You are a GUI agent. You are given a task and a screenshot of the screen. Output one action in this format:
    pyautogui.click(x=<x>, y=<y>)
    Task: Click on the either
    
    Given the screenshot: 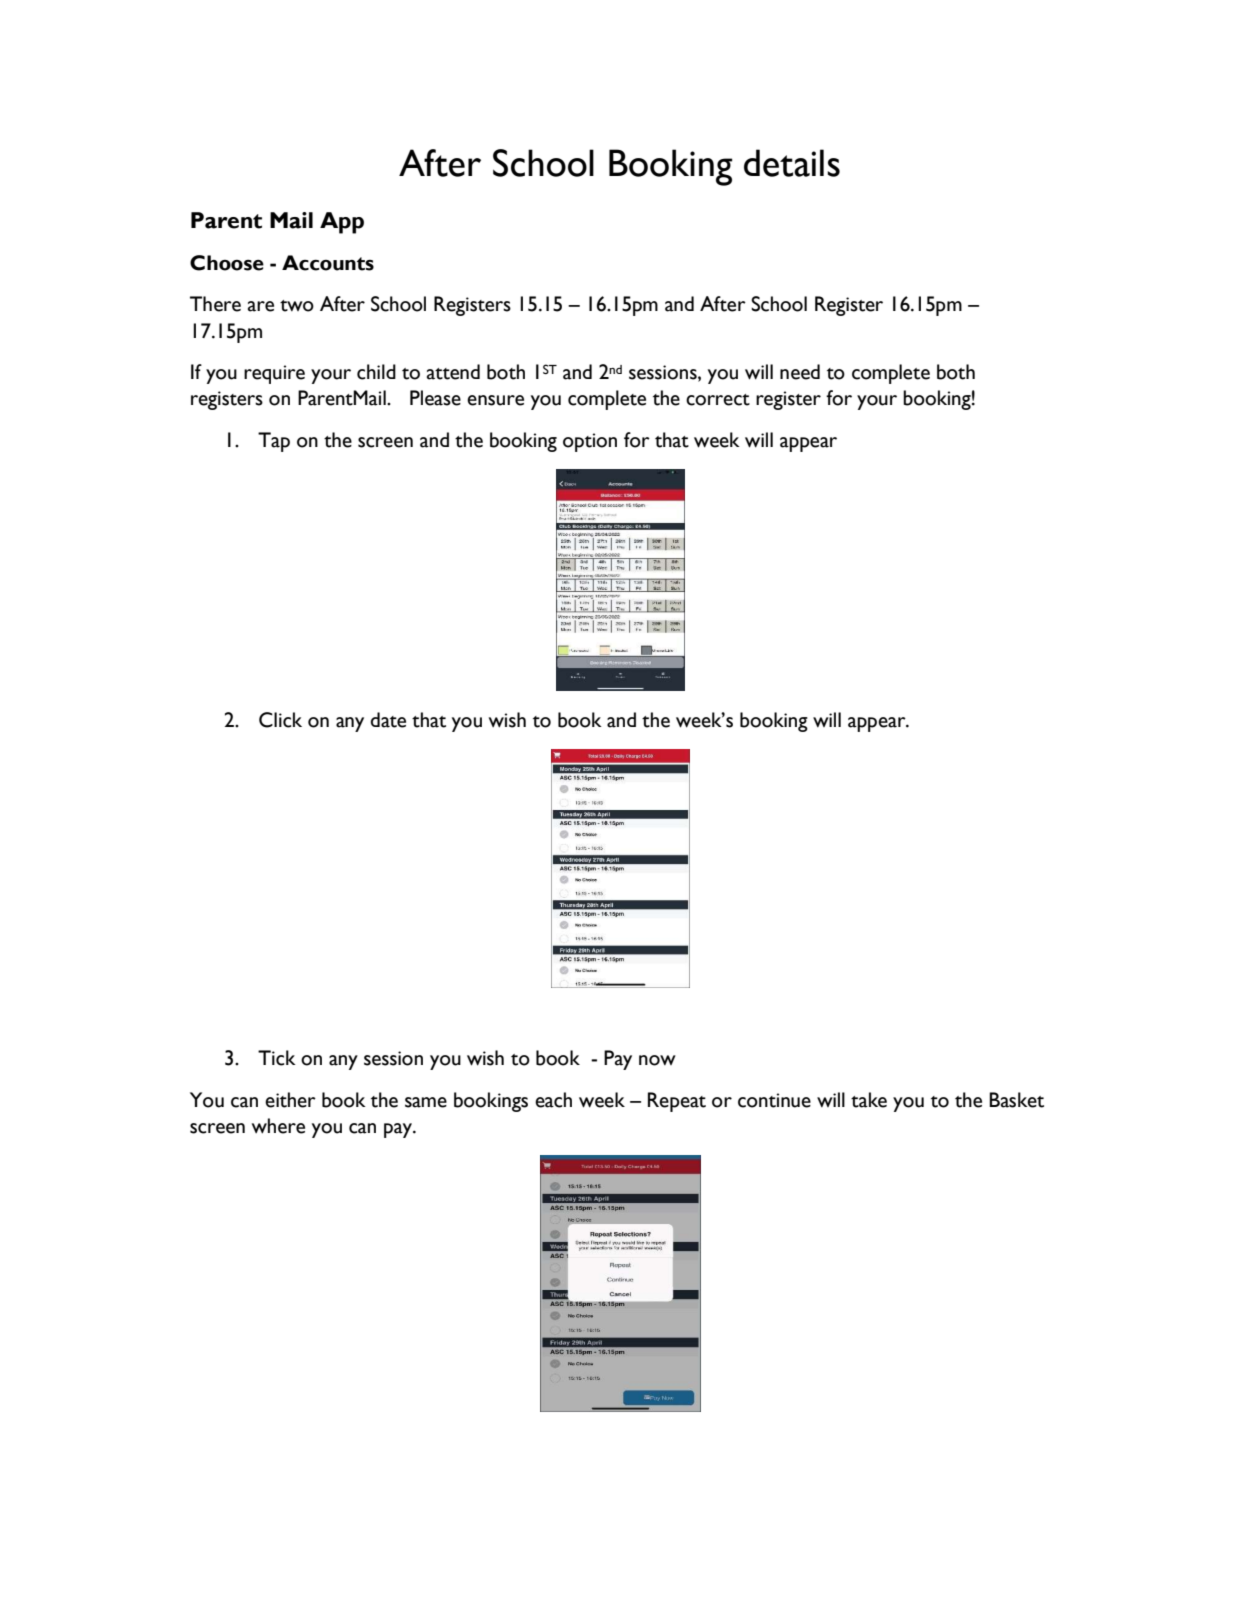 What is the action you would take?
    pyautogui.click(x=290, y=1100)
